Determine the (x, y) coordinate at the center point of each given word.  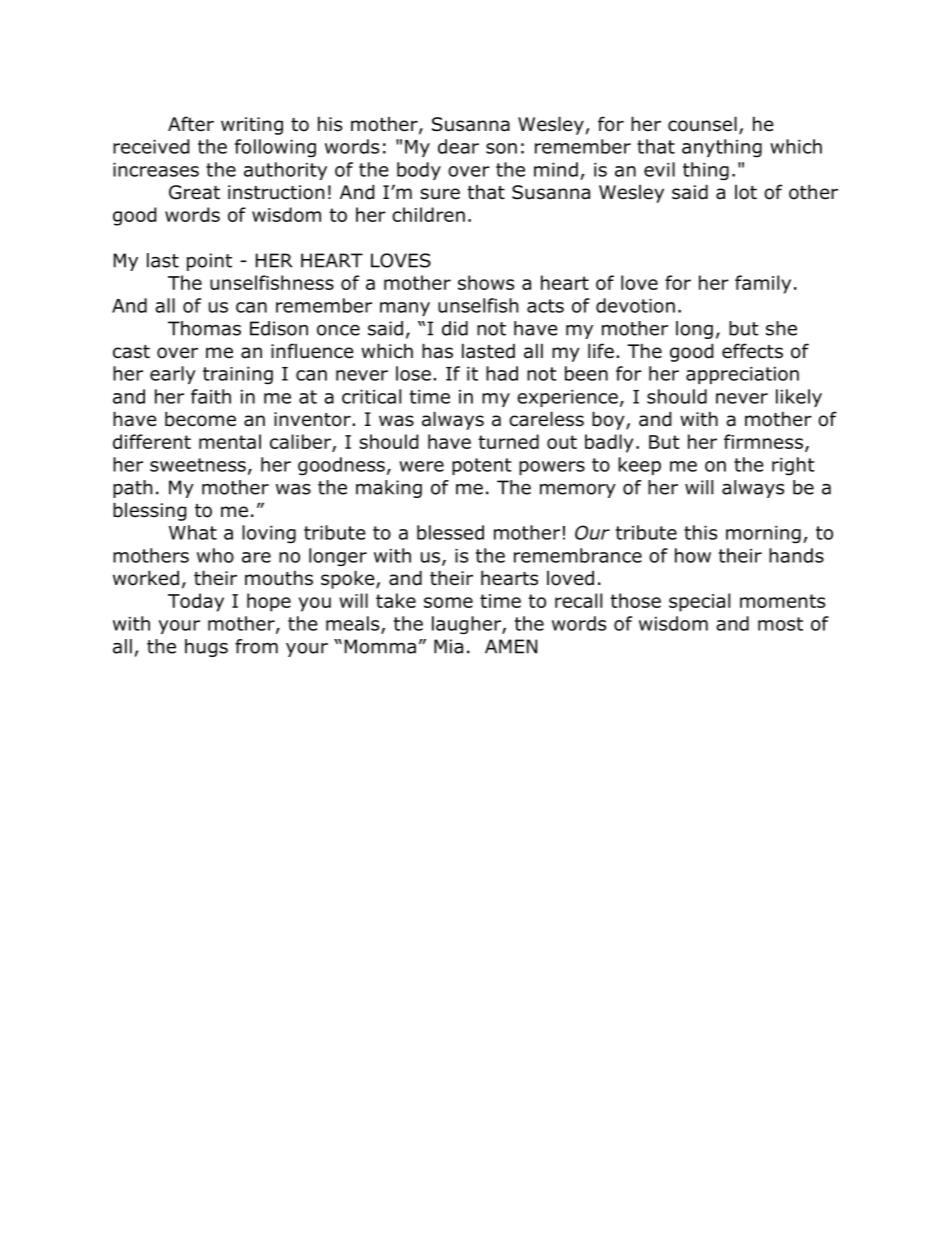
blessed (450, 532)
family (763, 284)
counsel (702, 124)
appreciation (742, 375)
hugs (206, 648)
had (502, 373)
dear (458, 146)
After (191, 124)
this (700, 532)
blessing (150, 511)
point (209, 262)
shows (486, 282)
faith (211, 396)
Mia (448, 646)
